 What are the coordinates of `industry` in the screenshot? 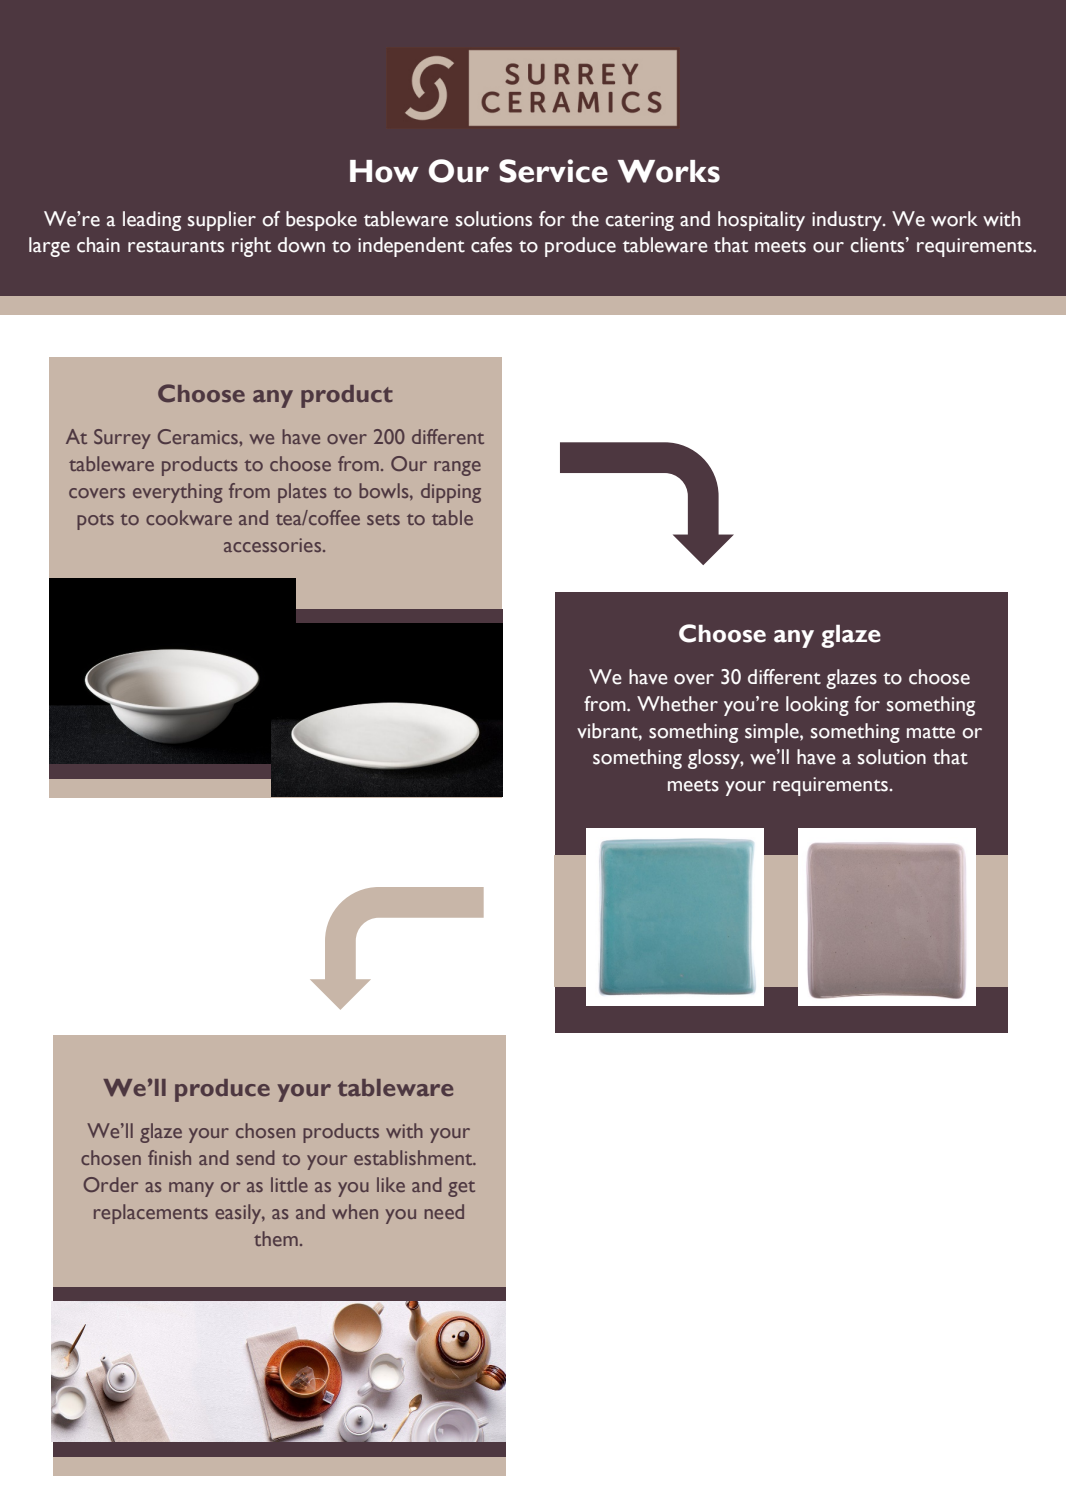 It's located at (848, 221).
